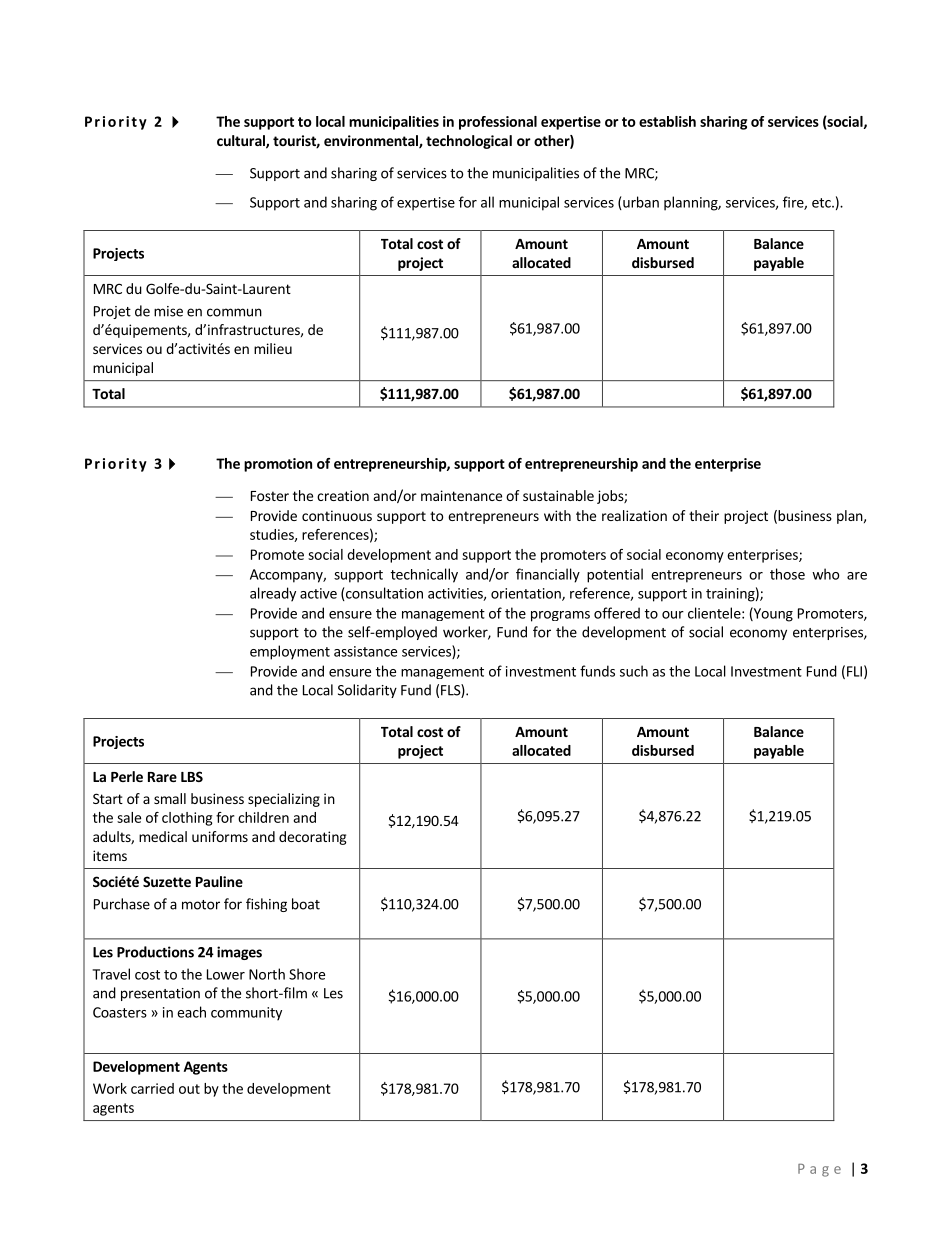  What do you see at coordinates (667, 121) in the document?
I see `establish` at bounding box center [667, 121].
